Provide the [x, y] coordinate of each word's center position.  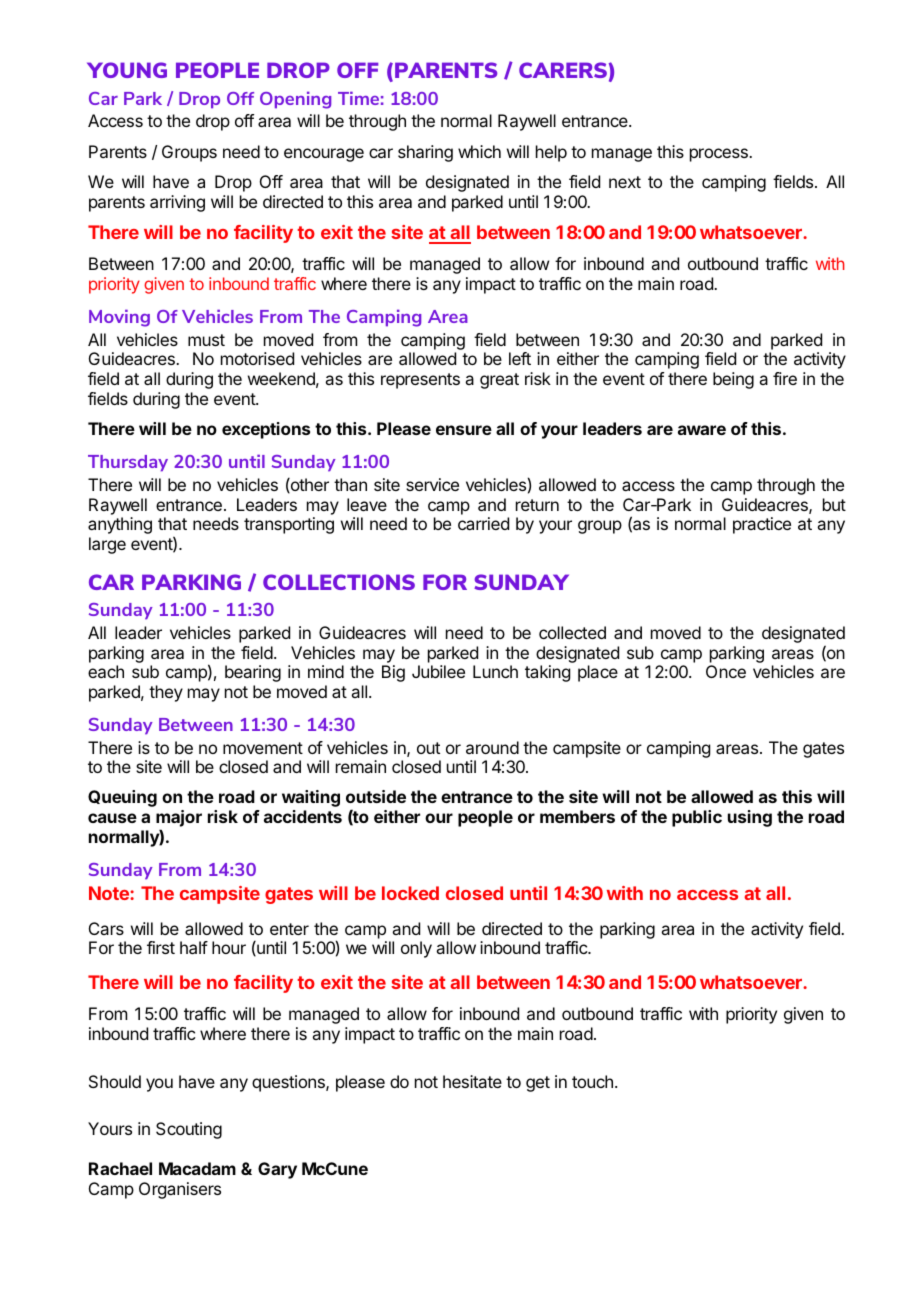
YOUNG [127, 70]
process [720, 155]
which [479, 151]
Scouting [189, 1130]
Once [726, 671]
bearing [253, 673]
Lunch [495, 671]
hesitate [472, 1081]
